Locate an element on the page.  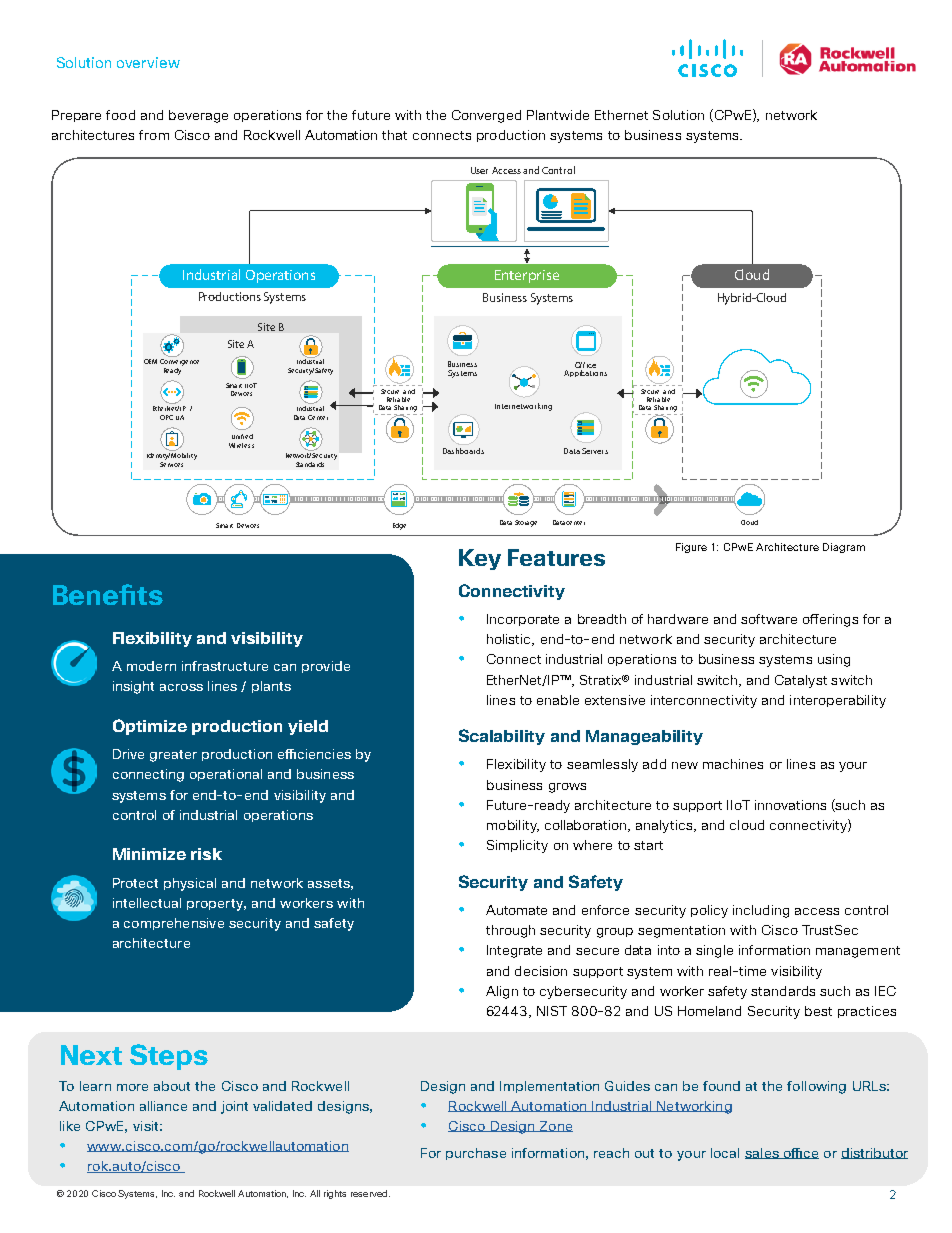
holistic is located at coordinates (510, 640).
